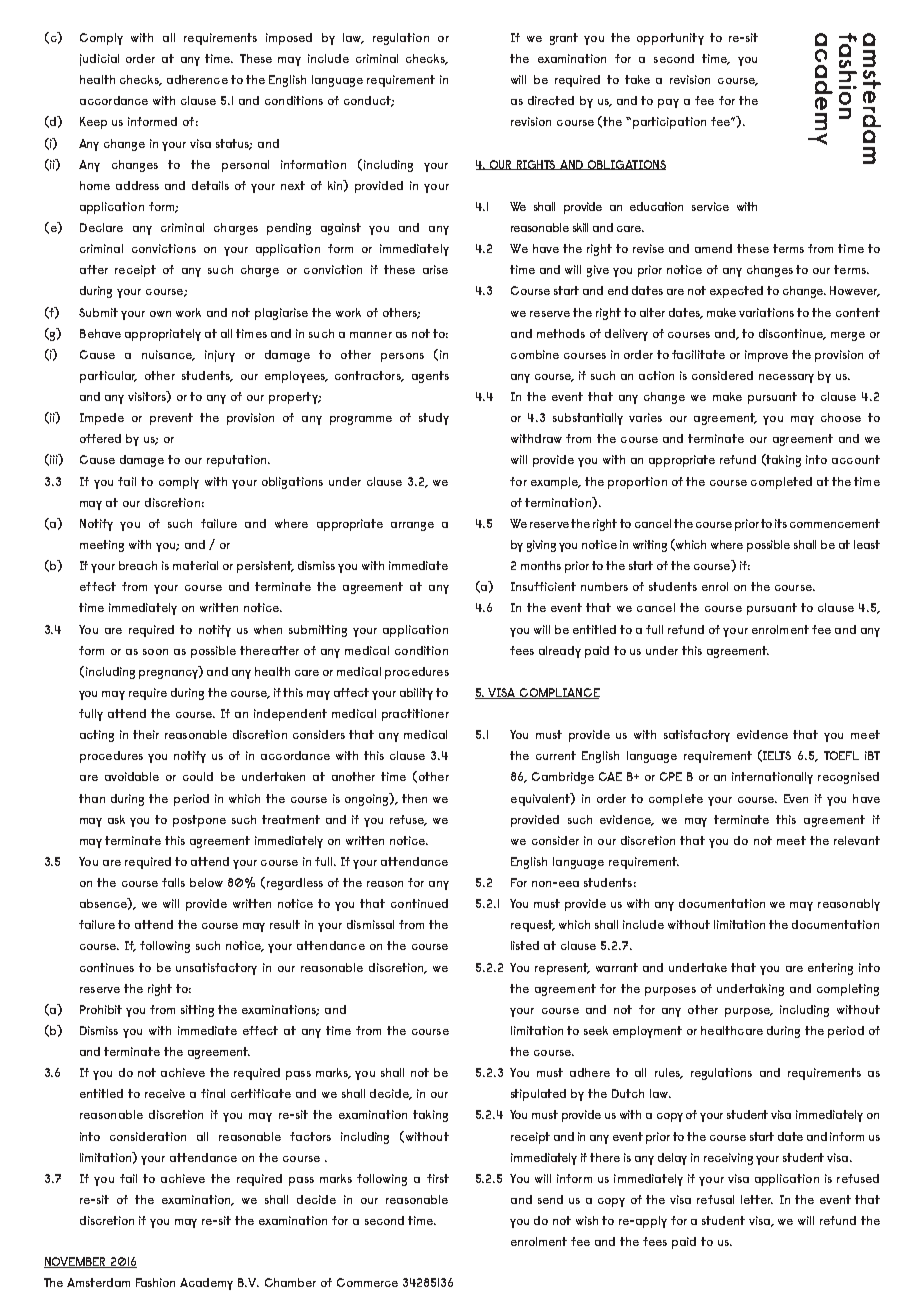 The height and width of the screenshot is (1308, 924). I want to click on its, so click(781, 523).
